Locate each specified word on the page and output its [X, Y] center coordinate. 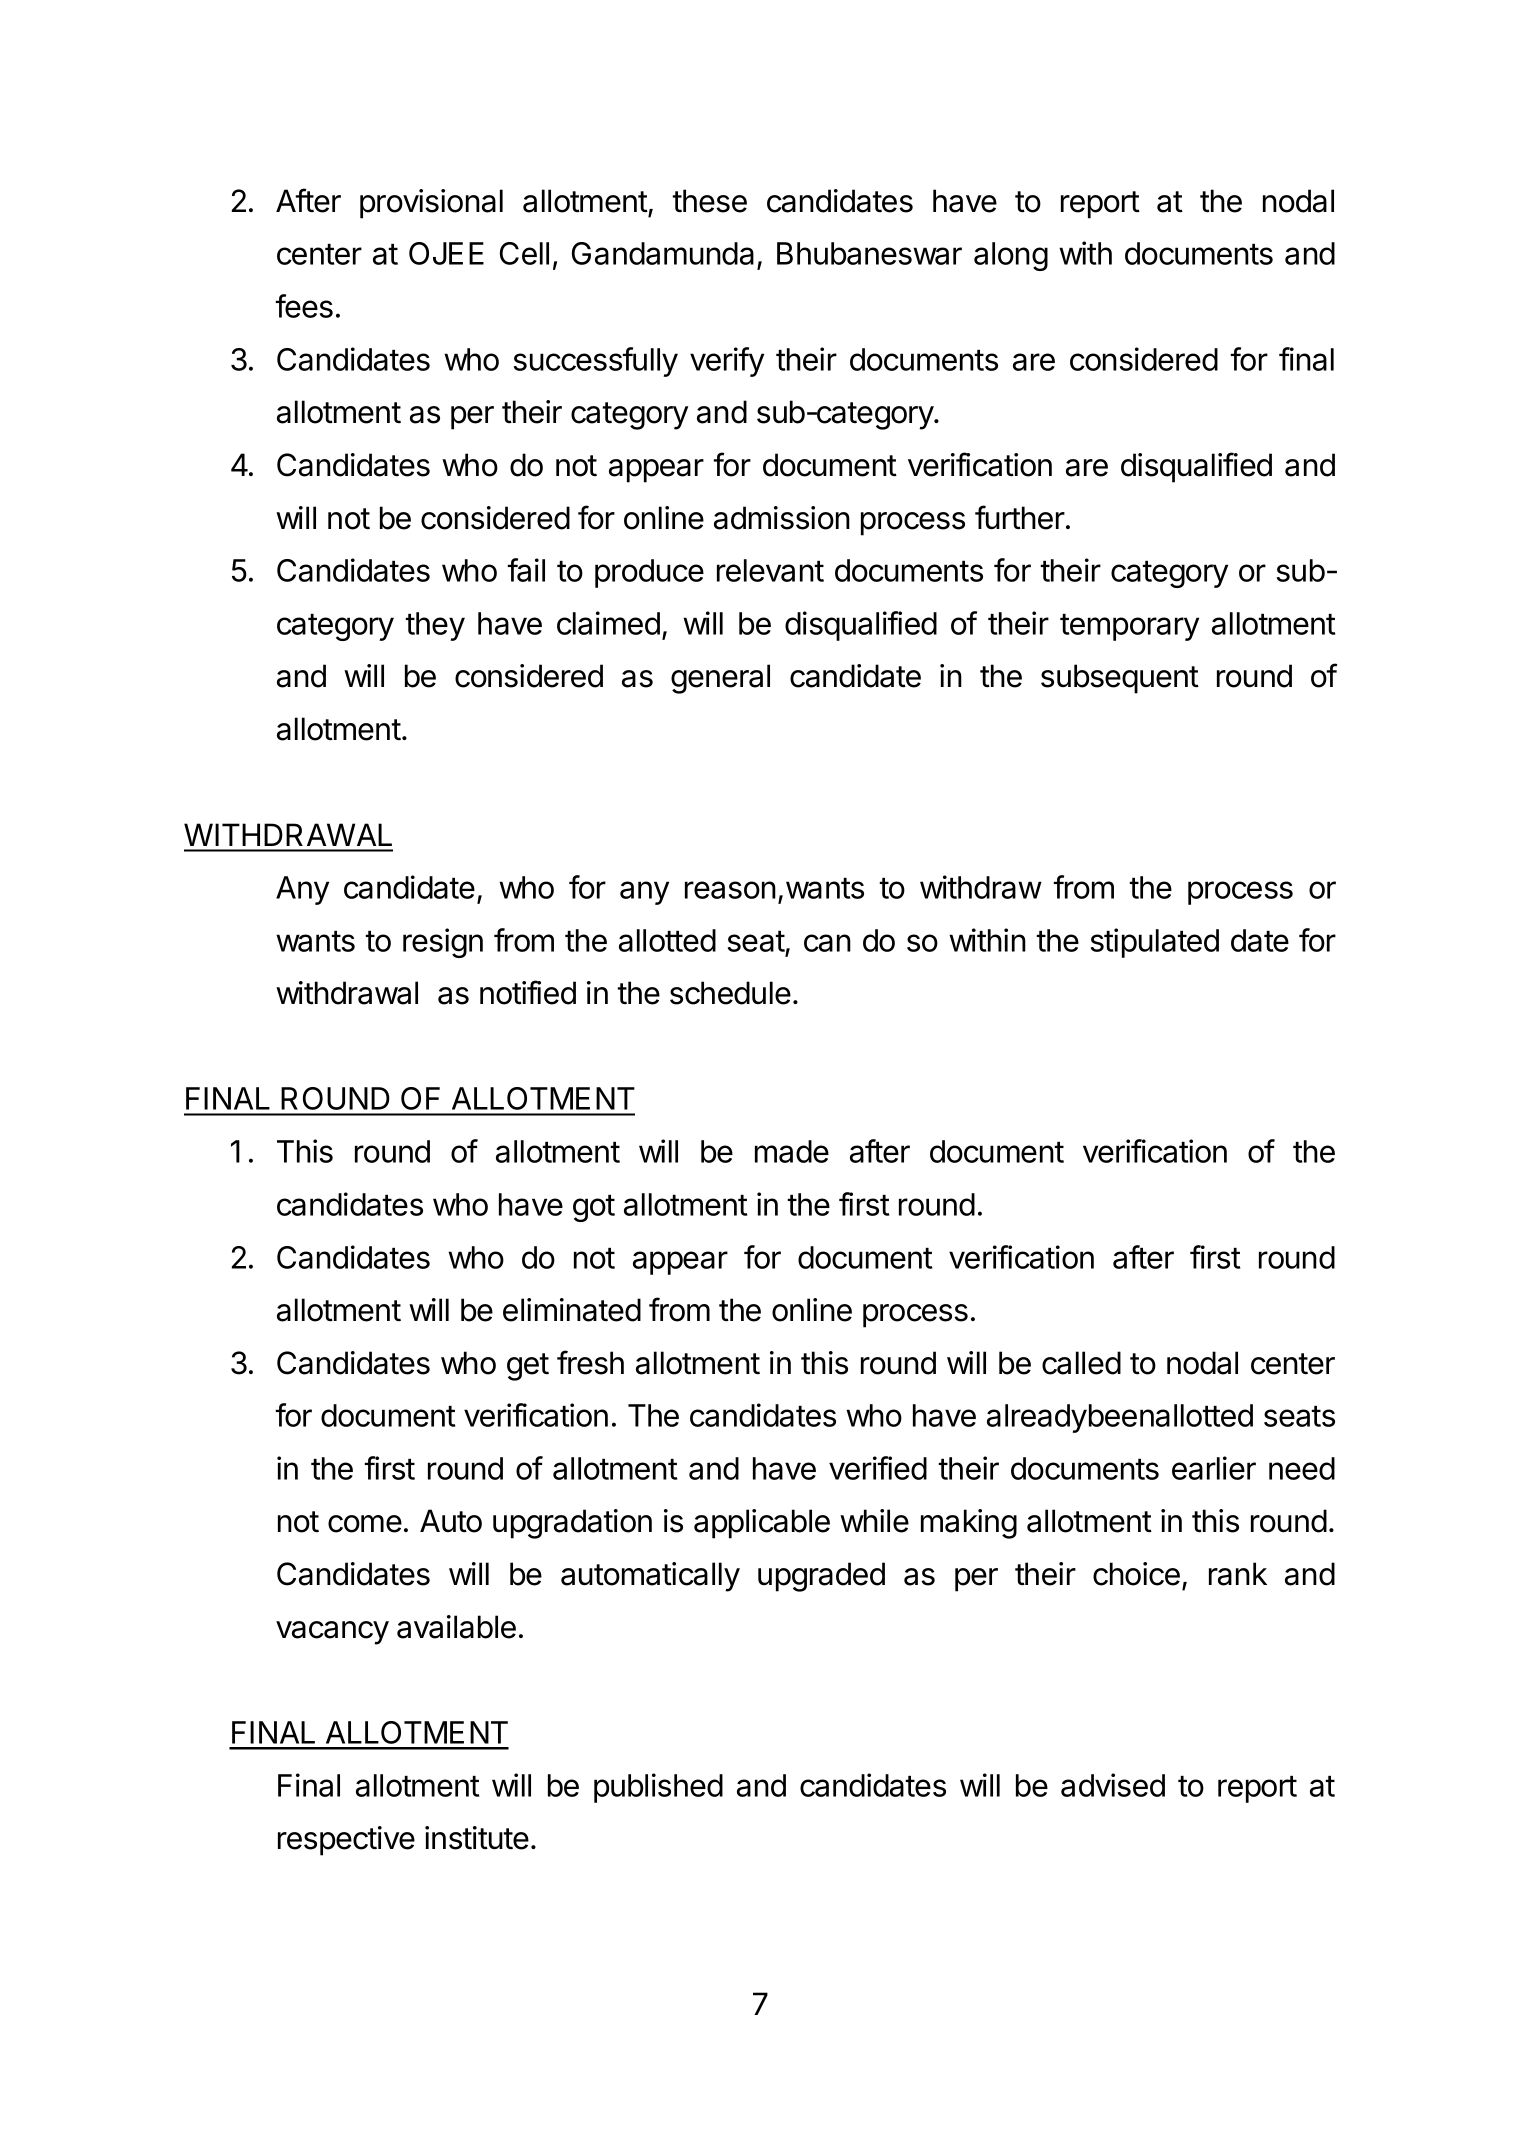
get [528, 1367]
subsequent [1120, 679]
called [1081, 1363]
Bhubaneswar [869, 253]
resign [443, 943]
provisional [431, 204]
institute [477, 1838]
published [658, 1788]
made [792, 1151]
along [1011, 256]
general [720, 679]
